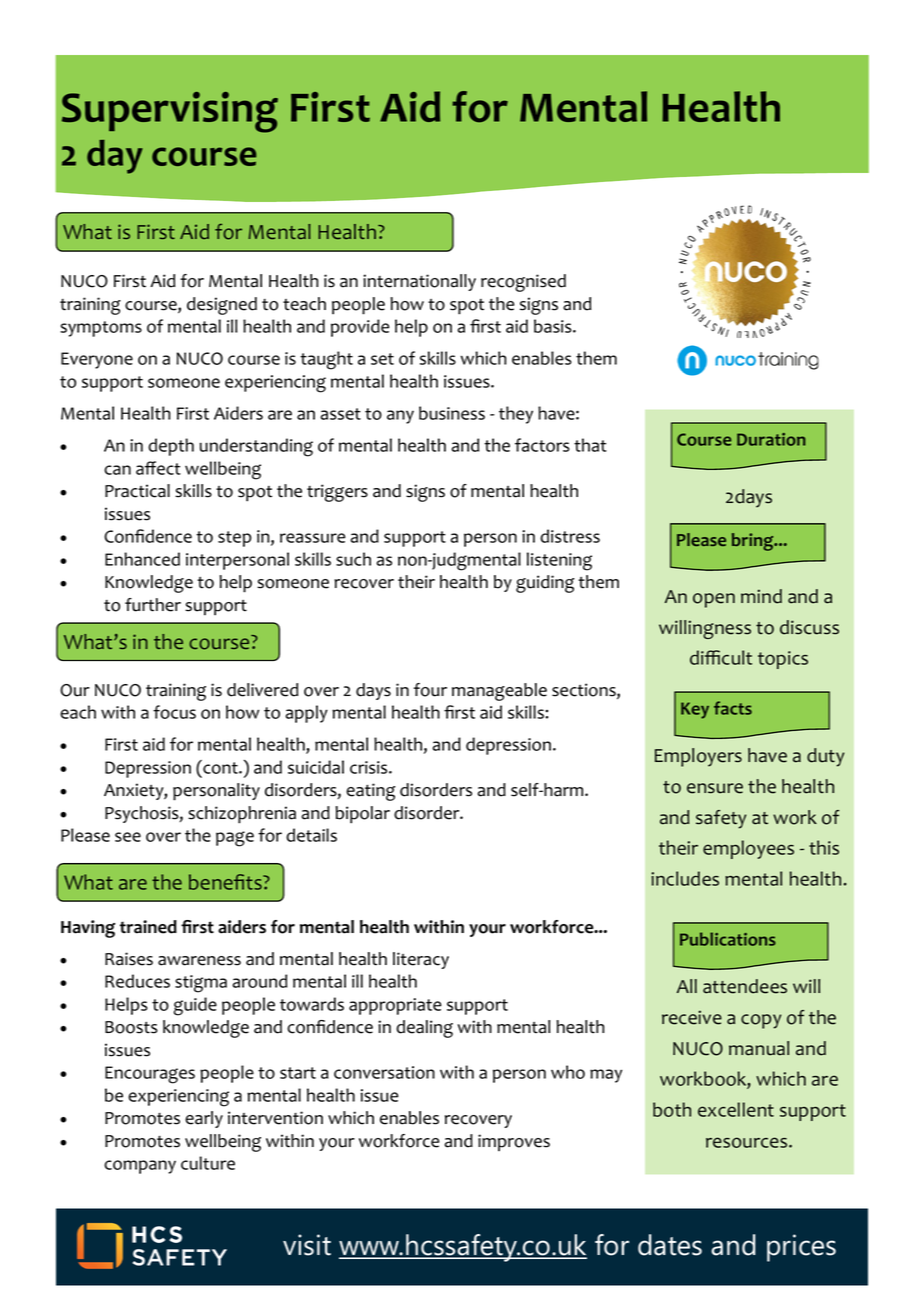 The width and height of the image is (924, 1308). Describe the element at coordinates (419, 282) in the image. I see `internationally` at that location.
